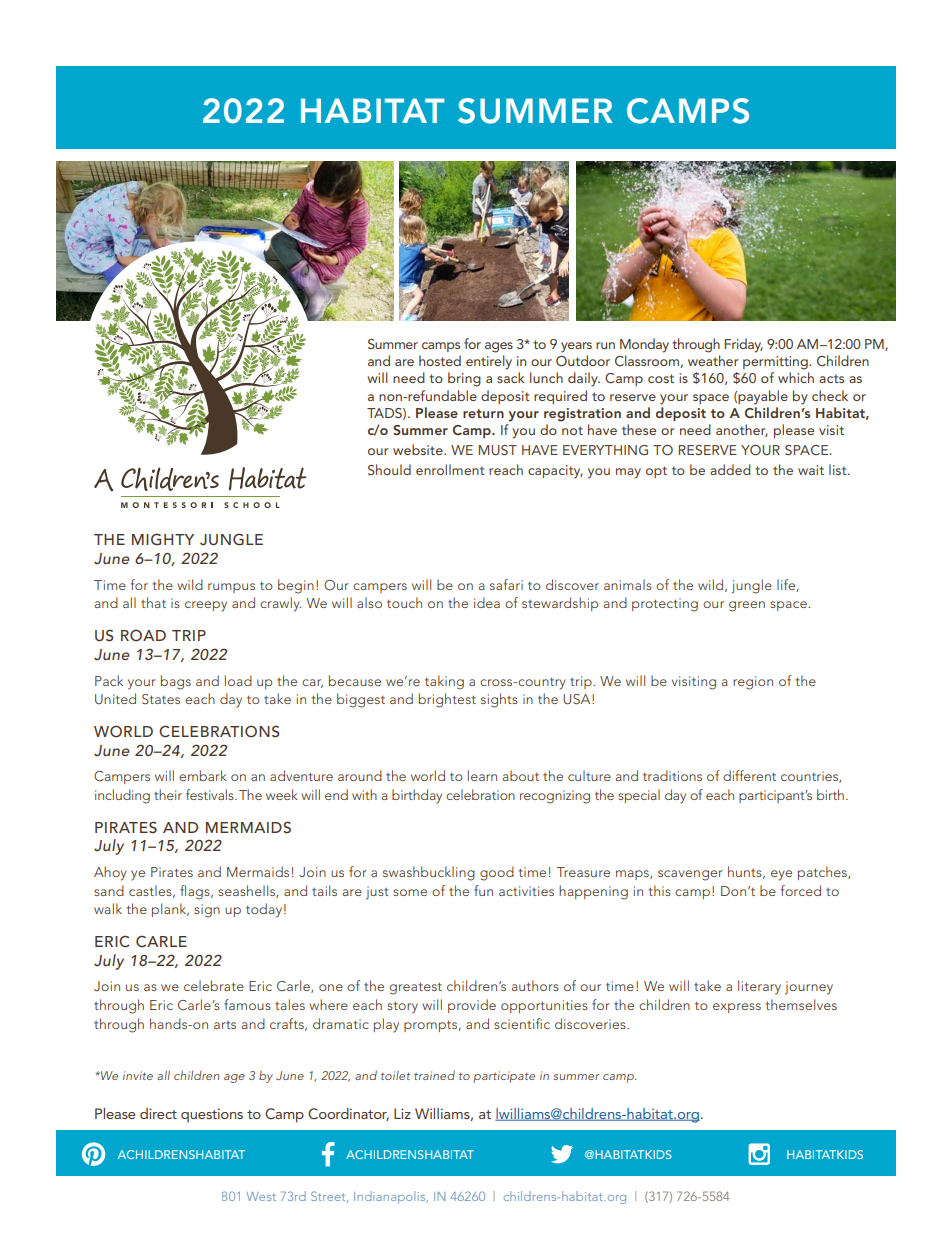  Describe the element at coordinates (737, 1008) in the page. I see `express` at that location.
